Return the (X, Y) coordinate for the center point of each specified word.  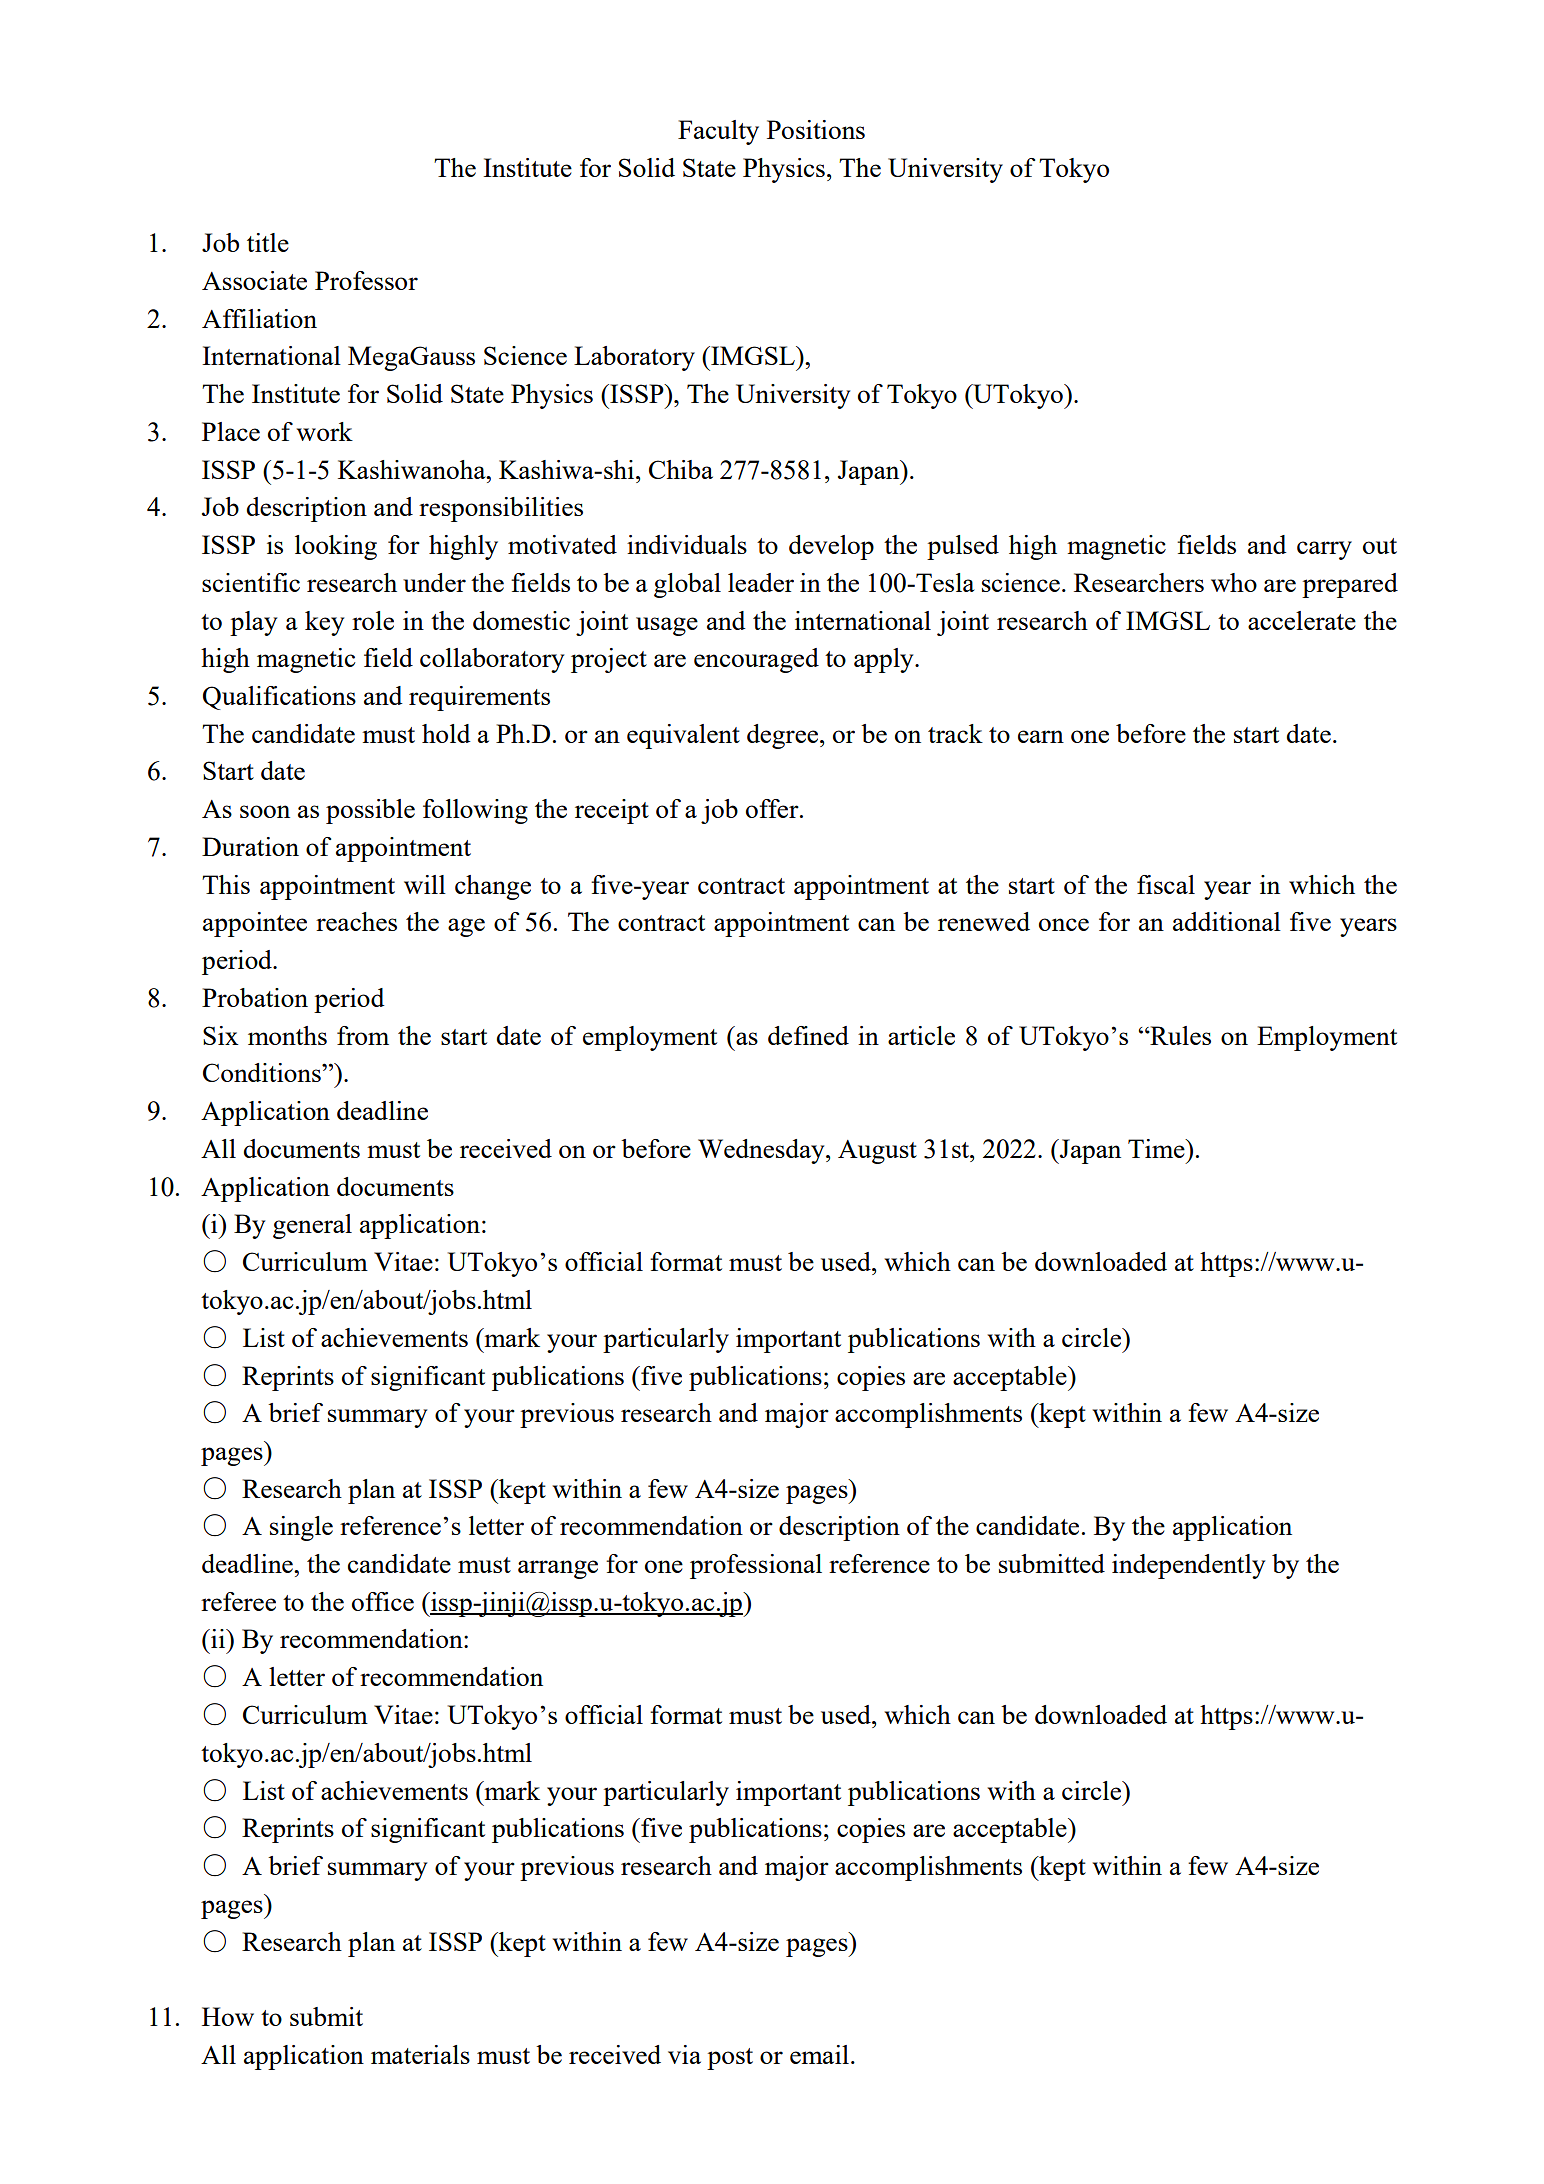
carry (1324, 550)
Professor (366, 280)
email (819, 2054)
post (730, 2059)
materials (420, 2054)
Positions (816, 129)
